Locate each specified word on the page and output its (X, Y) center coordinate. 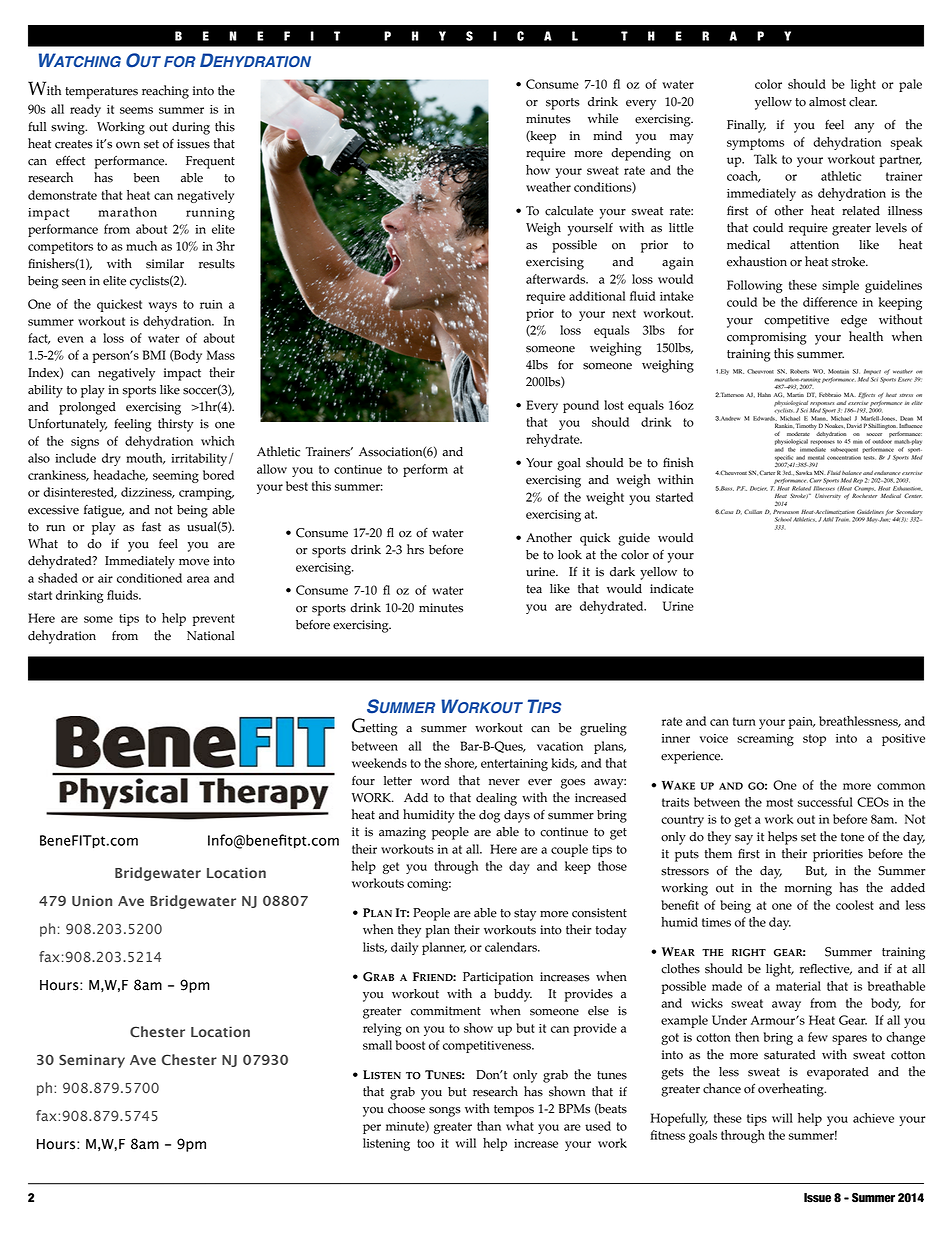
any (864, 128)
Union (92, 900)
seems (136, 110)
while (603, 118)
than (489, 1126)
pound (581, 406)
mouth (145, 458)
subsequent (844, 450)
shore (461, 764)
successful (825, 802)
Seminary (92, 1061)
